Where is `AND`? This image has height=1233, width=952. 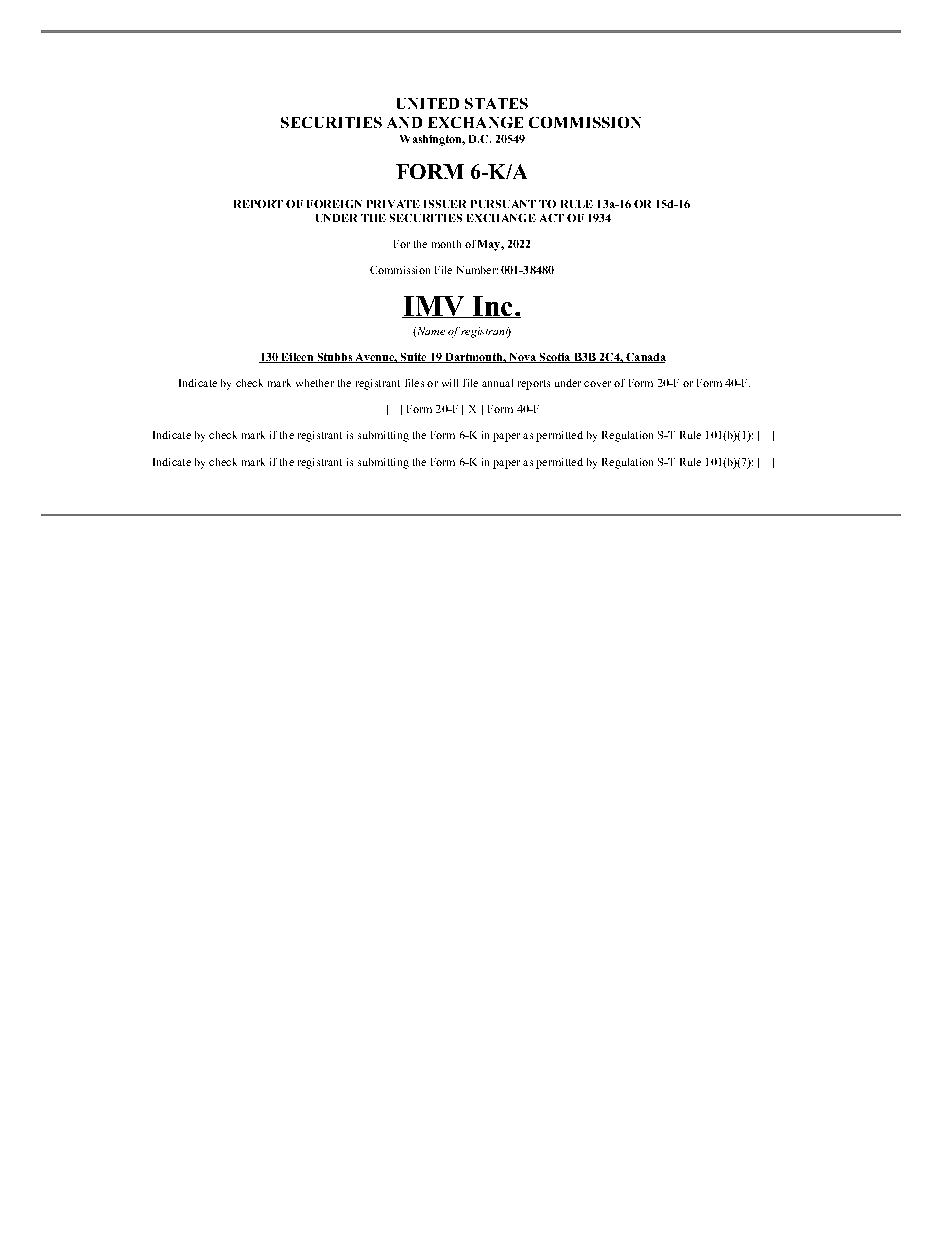 AND is located at coordinates (404, 122).
